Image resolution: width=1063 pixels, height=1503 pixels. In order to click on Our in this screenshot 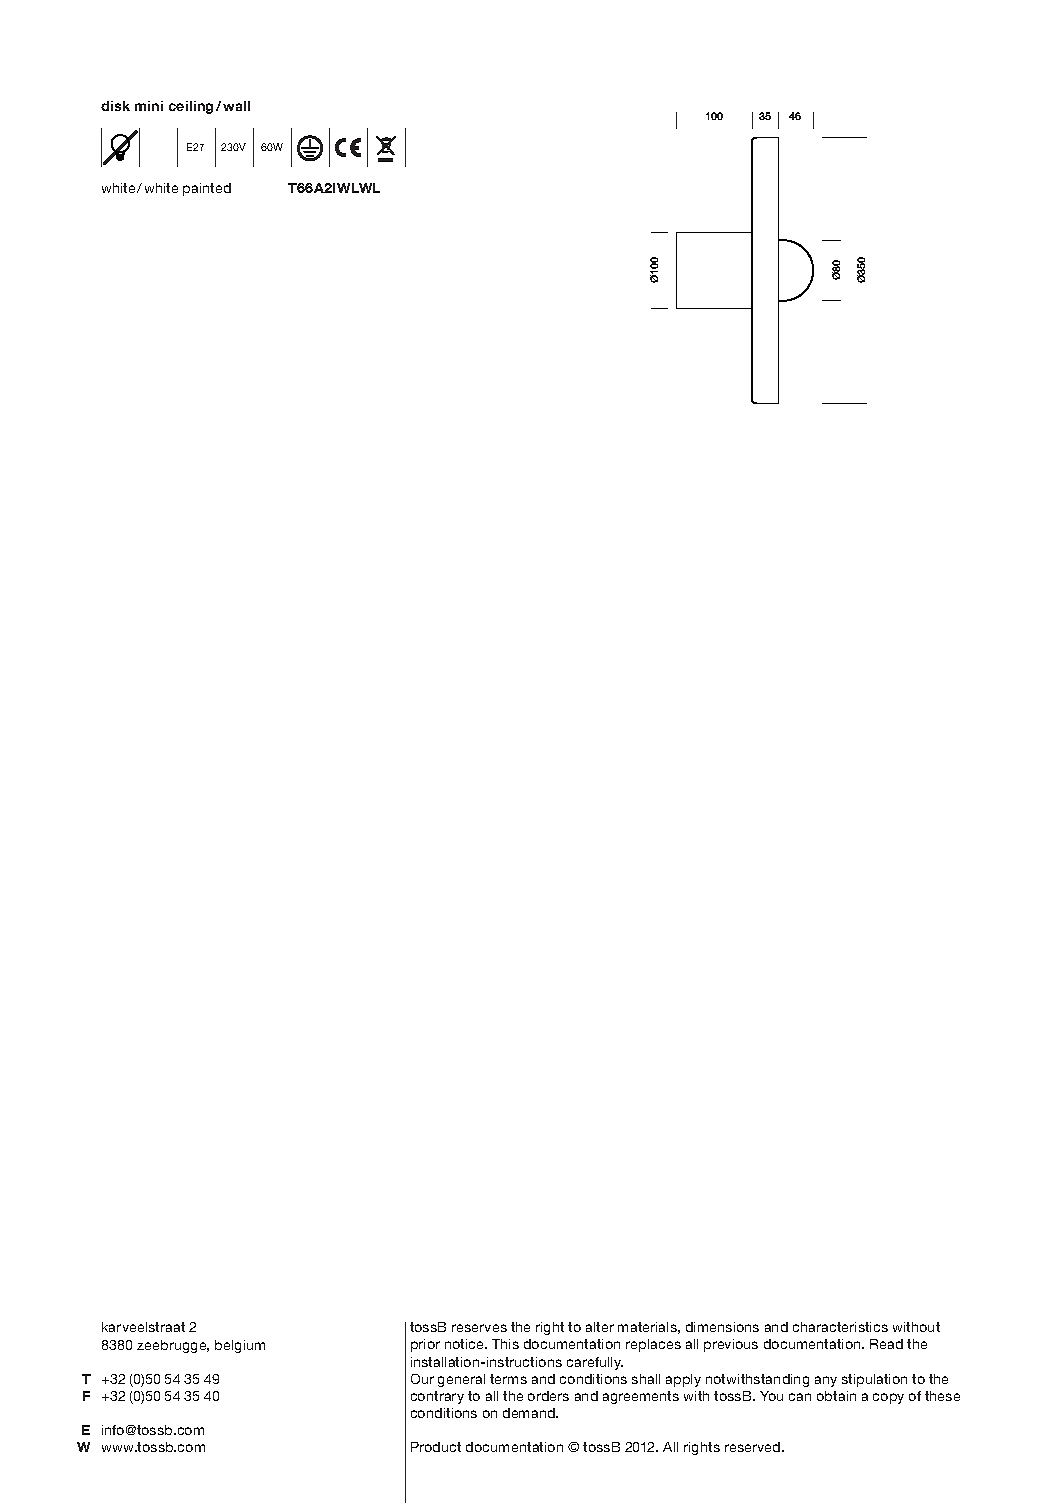, I will do `click(422, 1379)`.
